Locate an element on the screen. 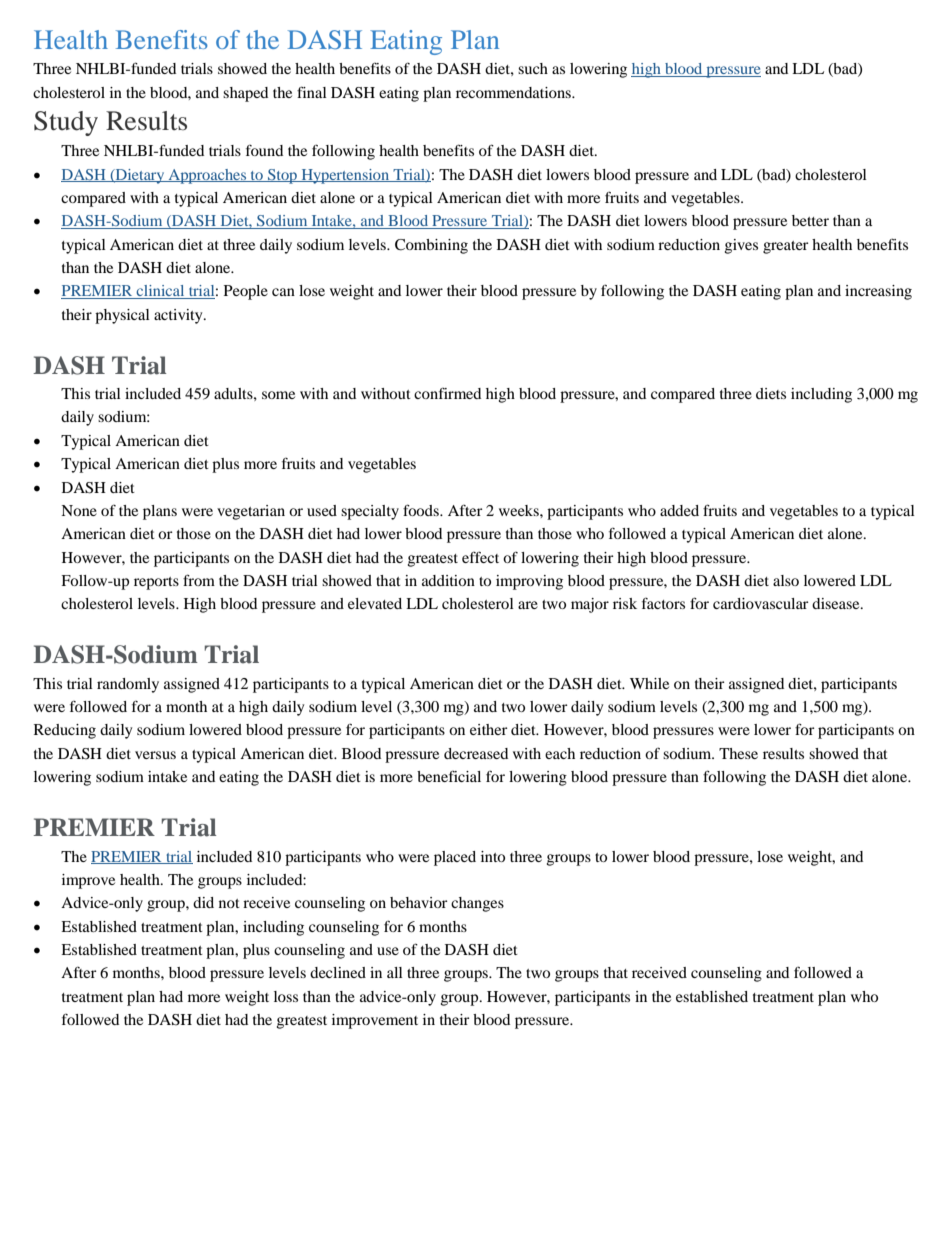  did is located at coordinates (203, 902).
